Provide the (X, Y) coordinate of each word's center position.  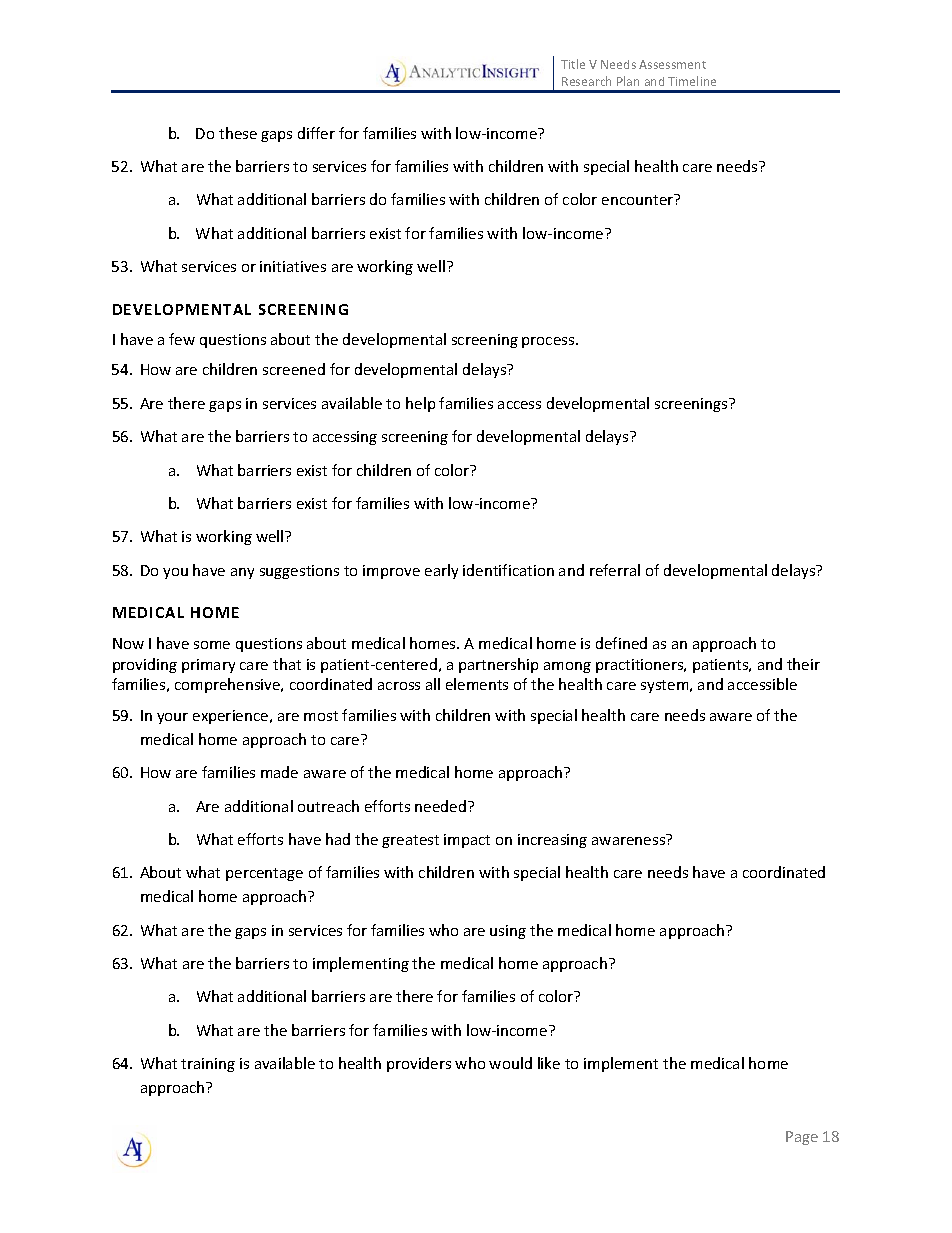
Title (573, 64)
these (238, 133)
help (420, 404)
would (510, 1063)
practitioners (641, 666)
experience (232, 717)
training (208, 1065)
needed (440, 806)
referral (615, 570)
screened (294, 369)
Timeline (692, 81)
